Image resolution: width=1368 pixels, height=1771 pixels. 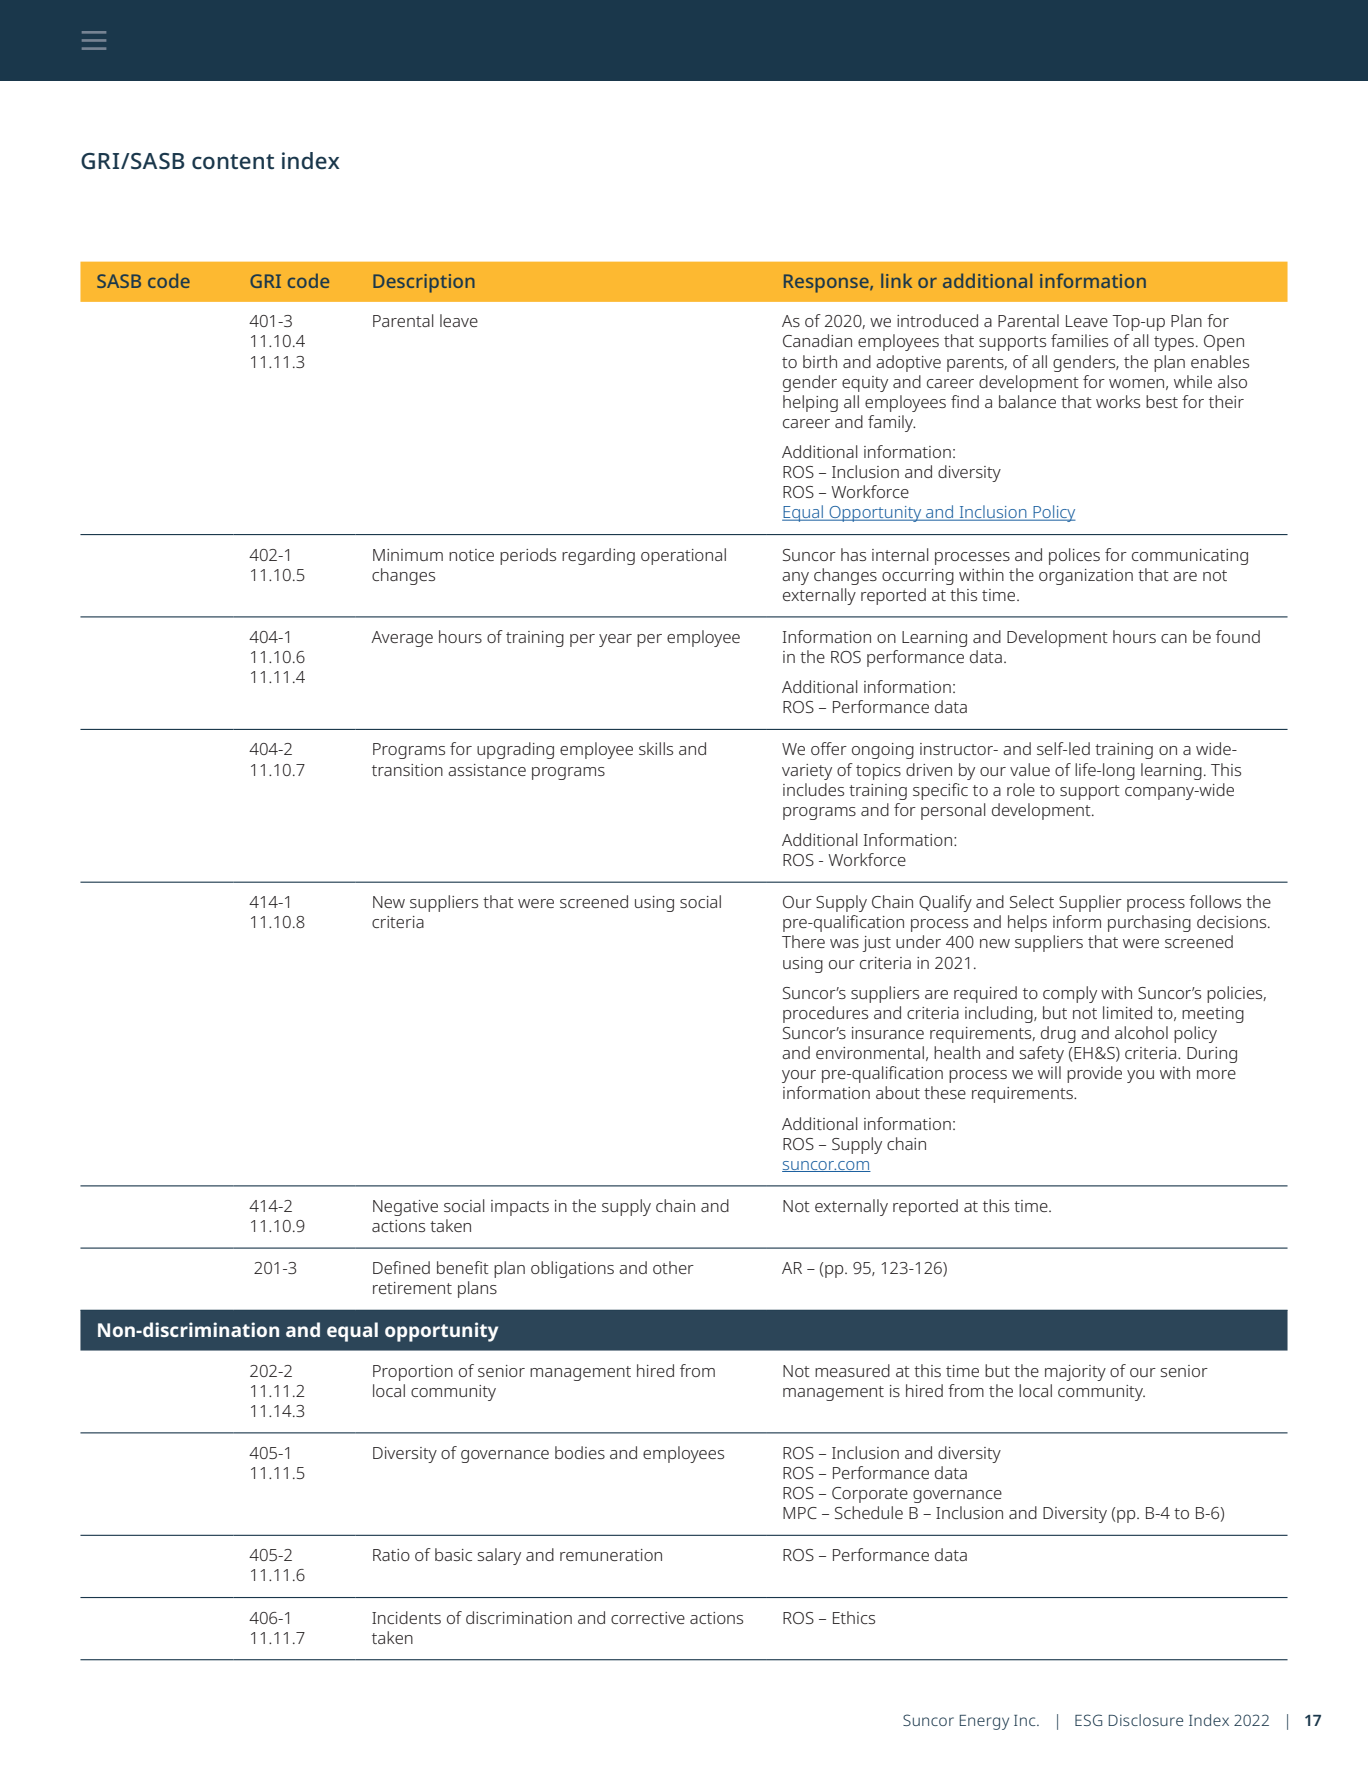 What do you see at coordinates (1074, 556) in the document?
I see `polices` at bounding box center [1074, 556].
